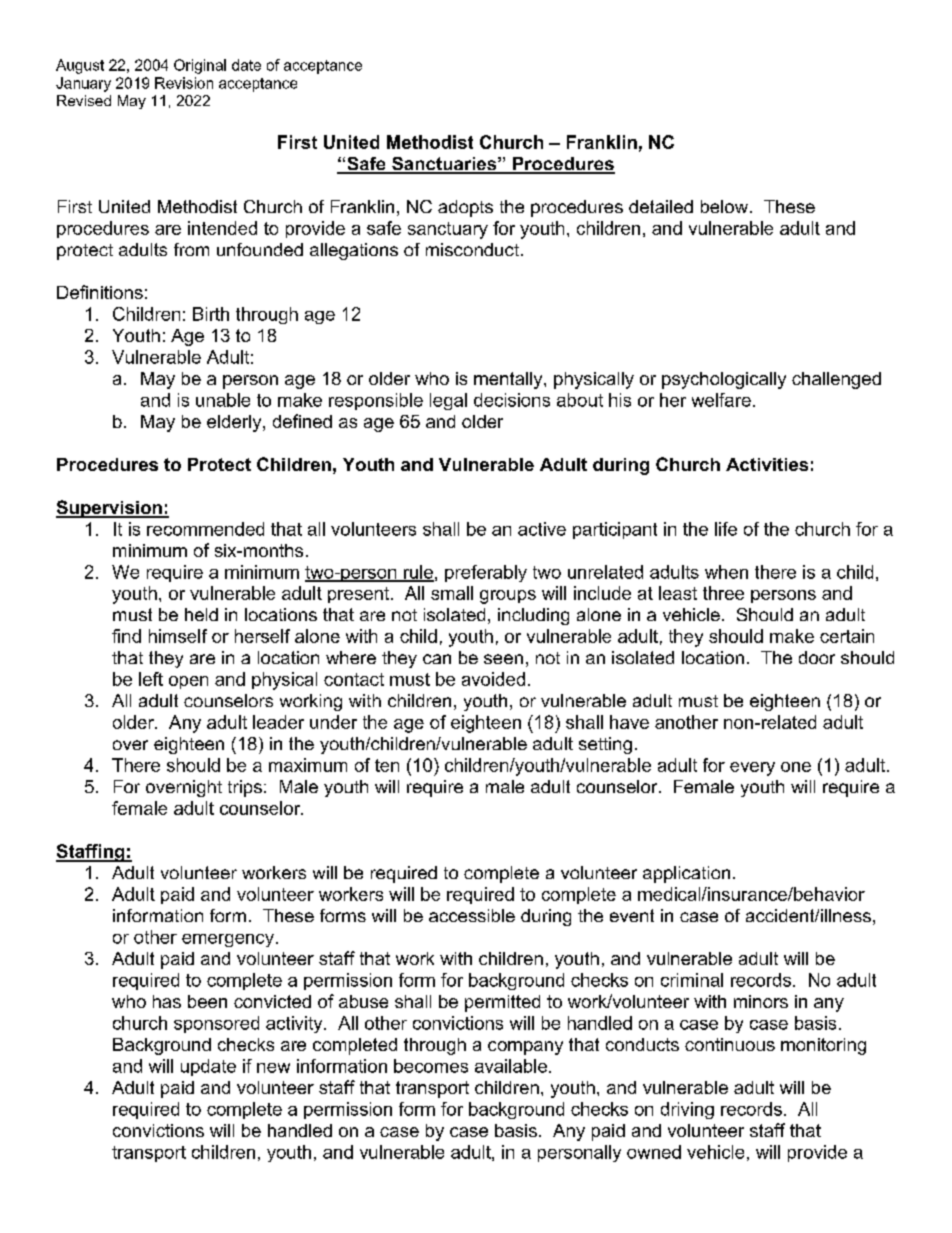  I want to click on new, so click(273, 1068).
